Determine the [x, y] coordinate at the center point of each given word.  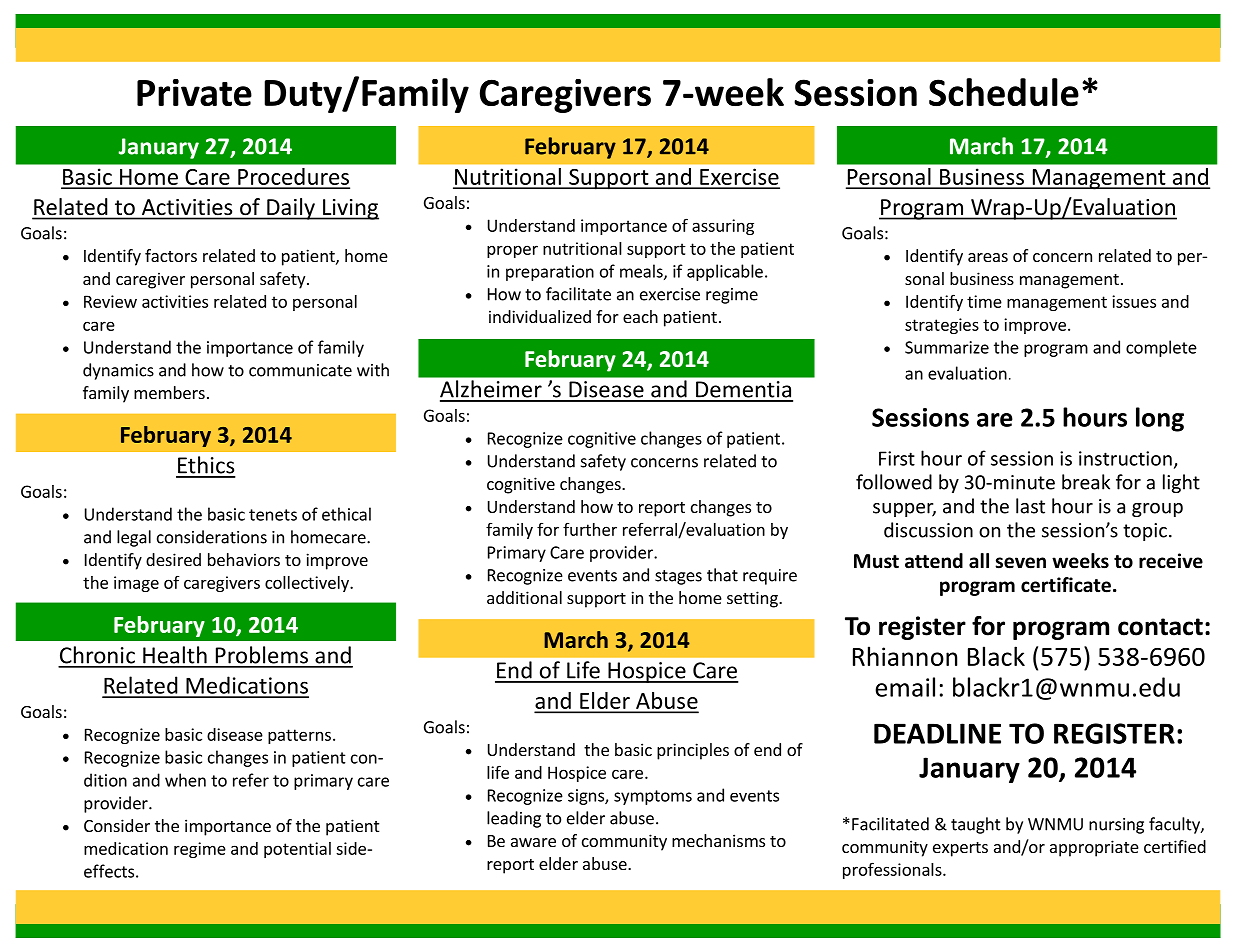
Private [194, 92]
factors [171, 255]
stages [678, 577]
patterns [299, 736]
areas [988, 257]
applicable [725, 272]
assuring [723, 227]
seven [1020, 563]
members [169, 392]
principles [693, 751]
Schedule [1004, 92]
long [1160, 419]
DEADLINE [937, 733]
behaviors [244, 559]
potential [297, 850]
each [640, 316]
